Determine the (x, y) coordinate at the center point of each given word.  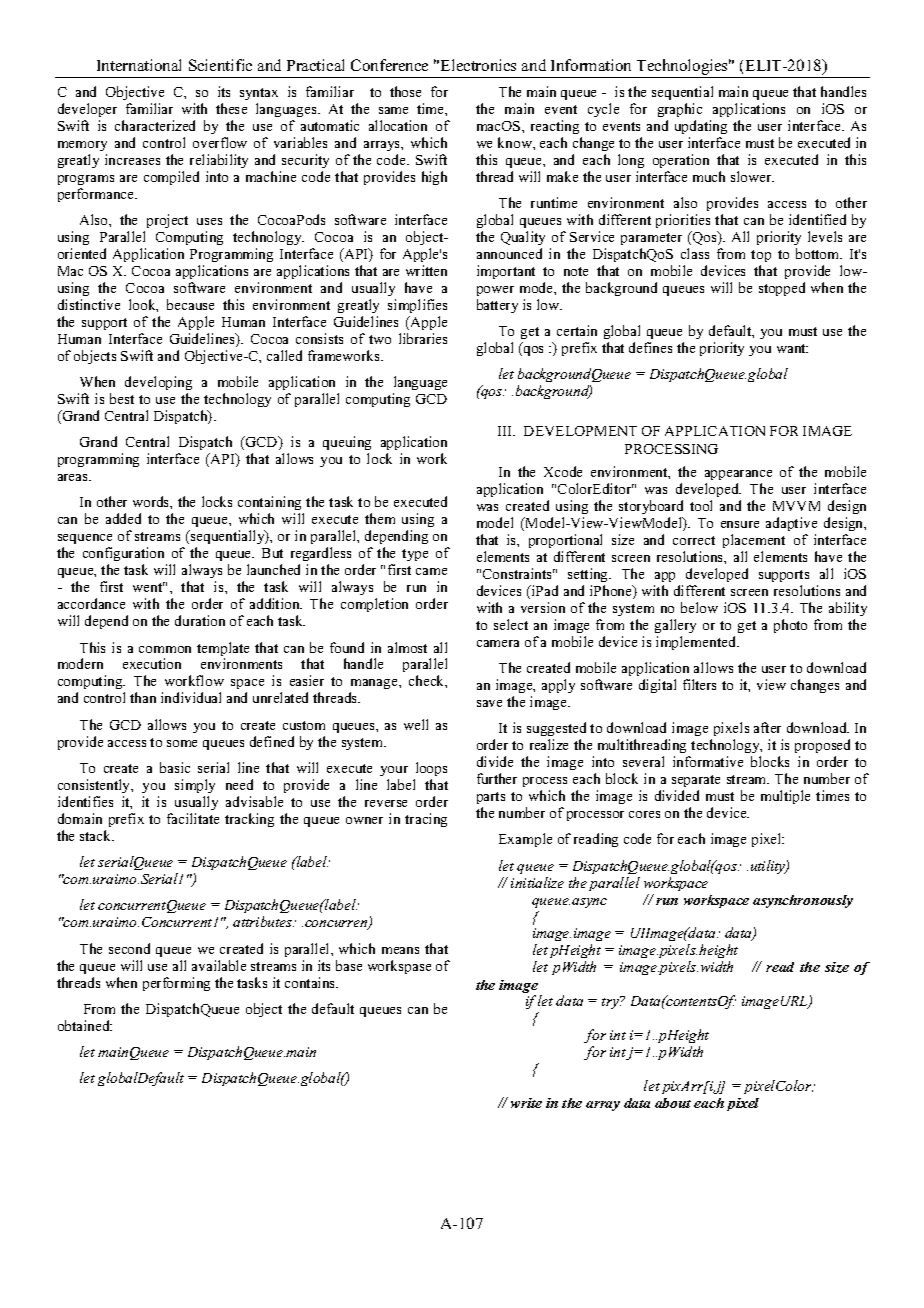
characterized (155, 125)
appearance (738, 475)
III (506, 431)
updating (701, 127)
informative (708, 761)
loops (431, 769)
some (182, 743)
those (405, 91)
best (122, 398)
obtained (85, 1025)
